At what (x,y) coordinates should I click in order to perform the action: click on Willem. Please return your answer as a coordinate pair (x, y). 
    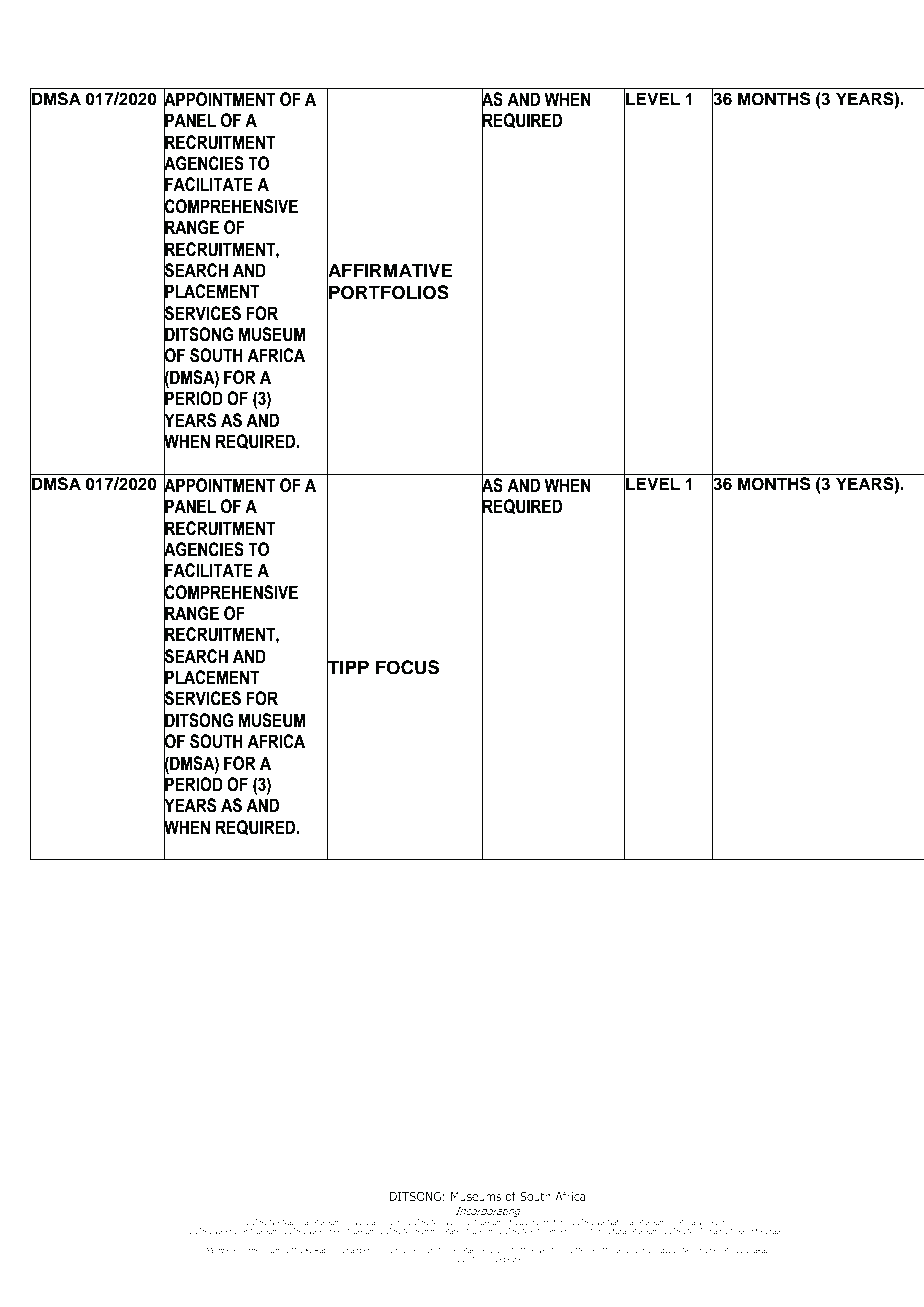
    Looking at the image, I should click on (546, 1231).
